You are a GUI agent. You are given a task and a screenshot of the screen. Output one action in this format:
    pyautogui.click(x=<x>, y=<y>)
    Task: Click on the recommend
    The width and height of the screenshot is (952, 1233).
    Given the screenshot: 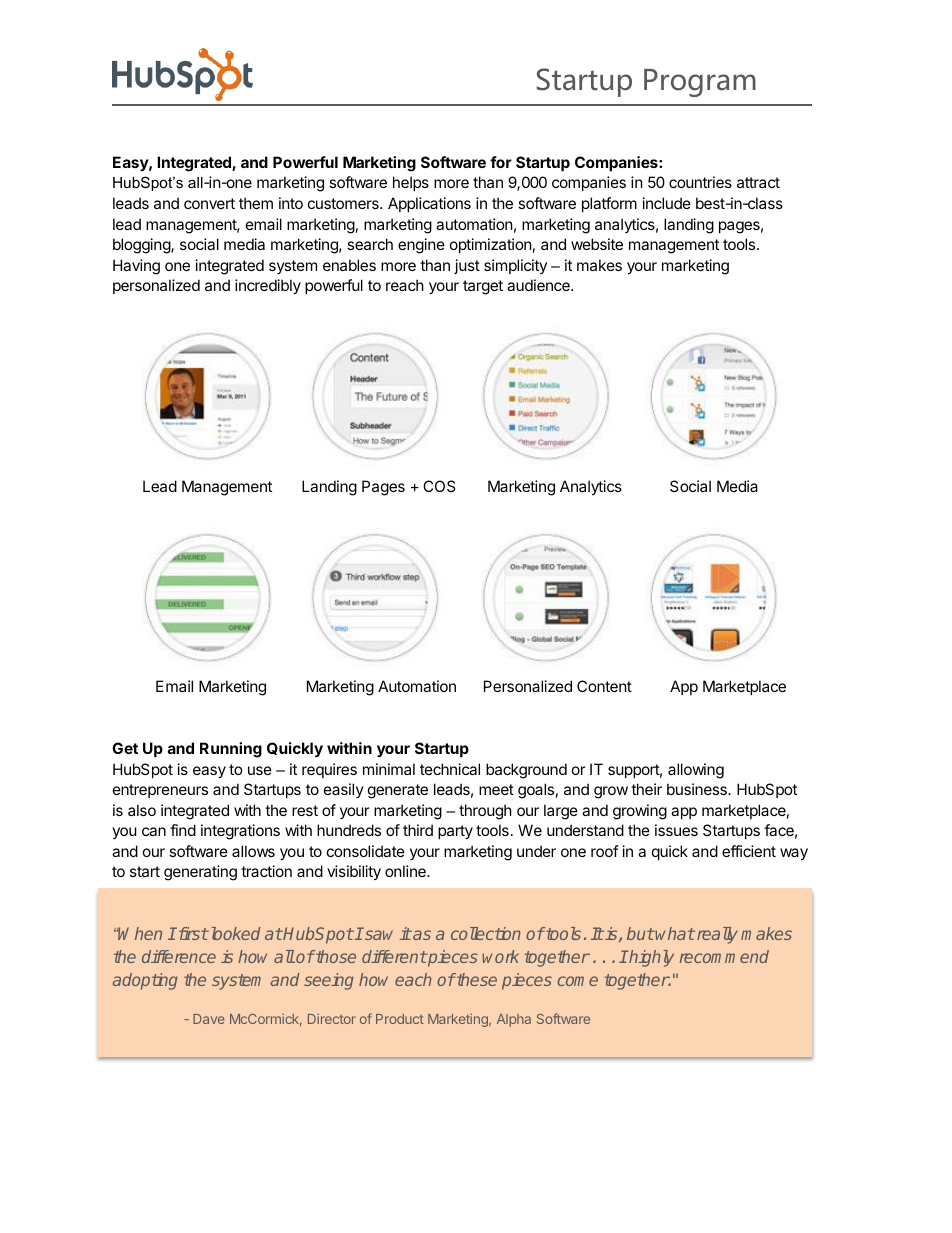 What is the action you would take?
    pyautogui.click(x=724, y=956)
